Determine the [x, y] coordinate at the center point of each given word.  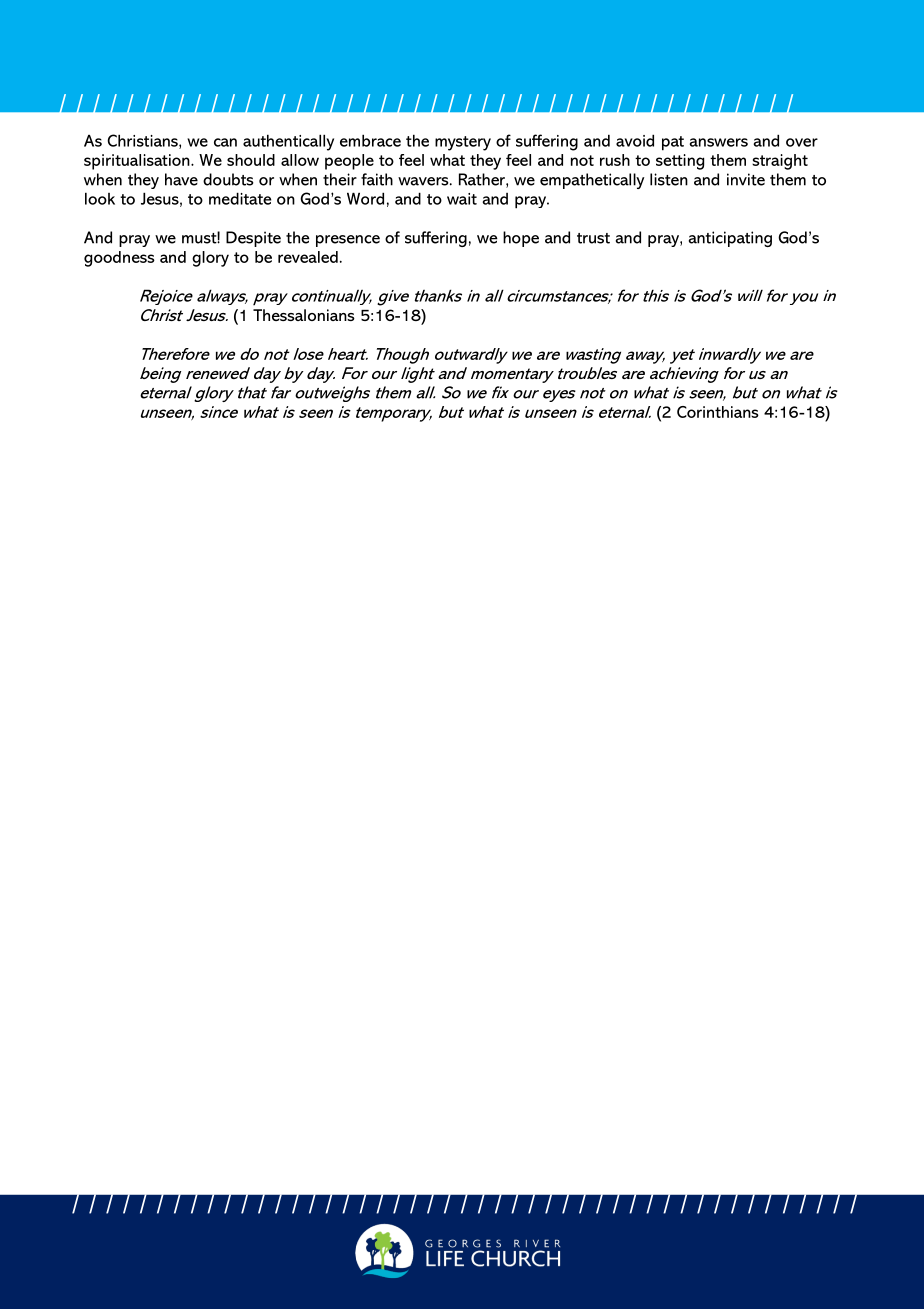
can [225, 142]
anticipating [730, 239]
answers [719, 142]
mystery [463, 143]
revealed [308, 257]
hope [521, 239]
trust [593, 238]
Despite [253, 239]
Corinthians [718, 412]
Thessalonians [304, 315]
